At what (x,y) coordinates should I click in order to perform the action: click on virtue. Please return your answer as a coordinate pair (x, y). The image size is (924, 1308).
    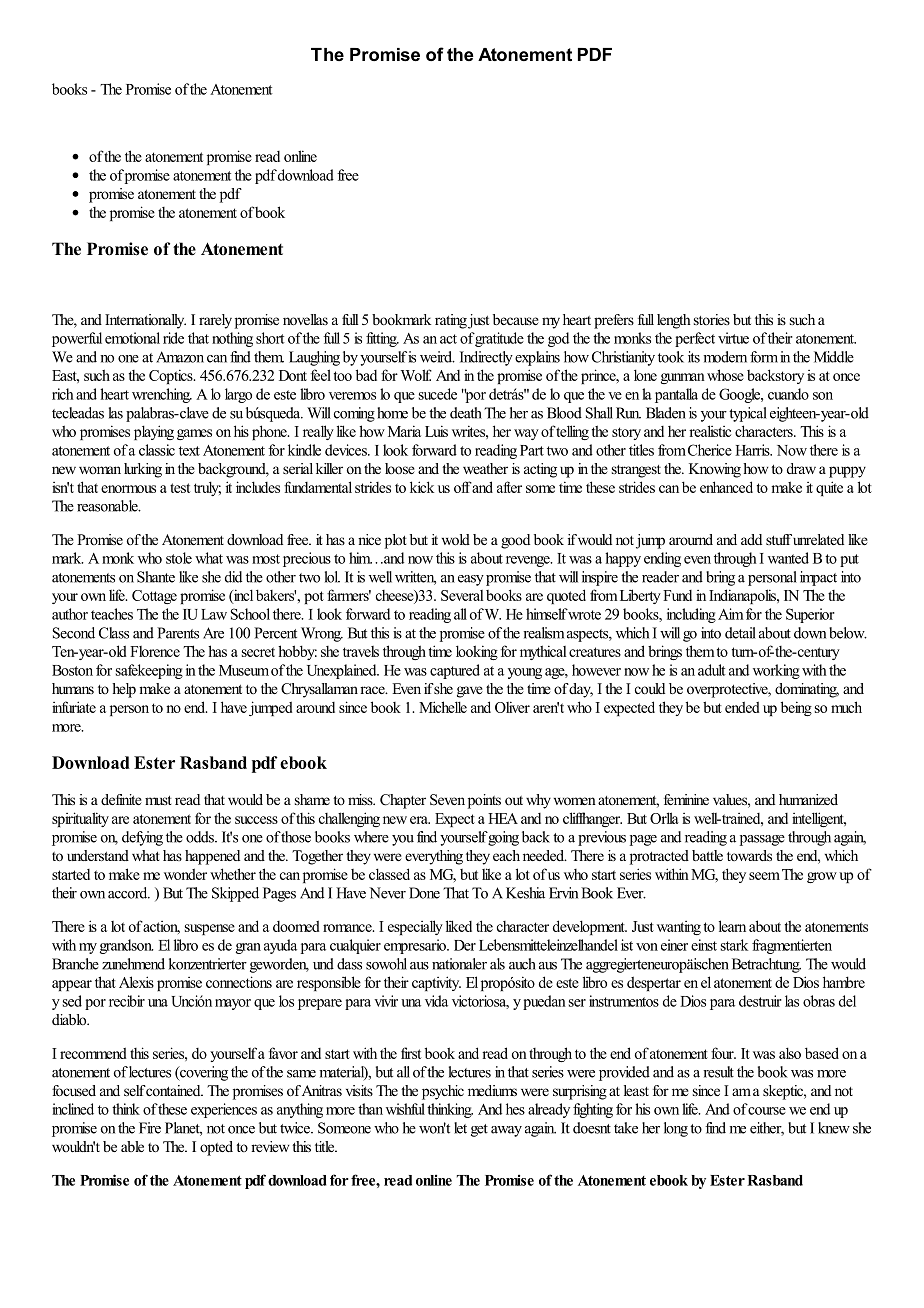
    Looking at the image, I should click on (733, 338).
